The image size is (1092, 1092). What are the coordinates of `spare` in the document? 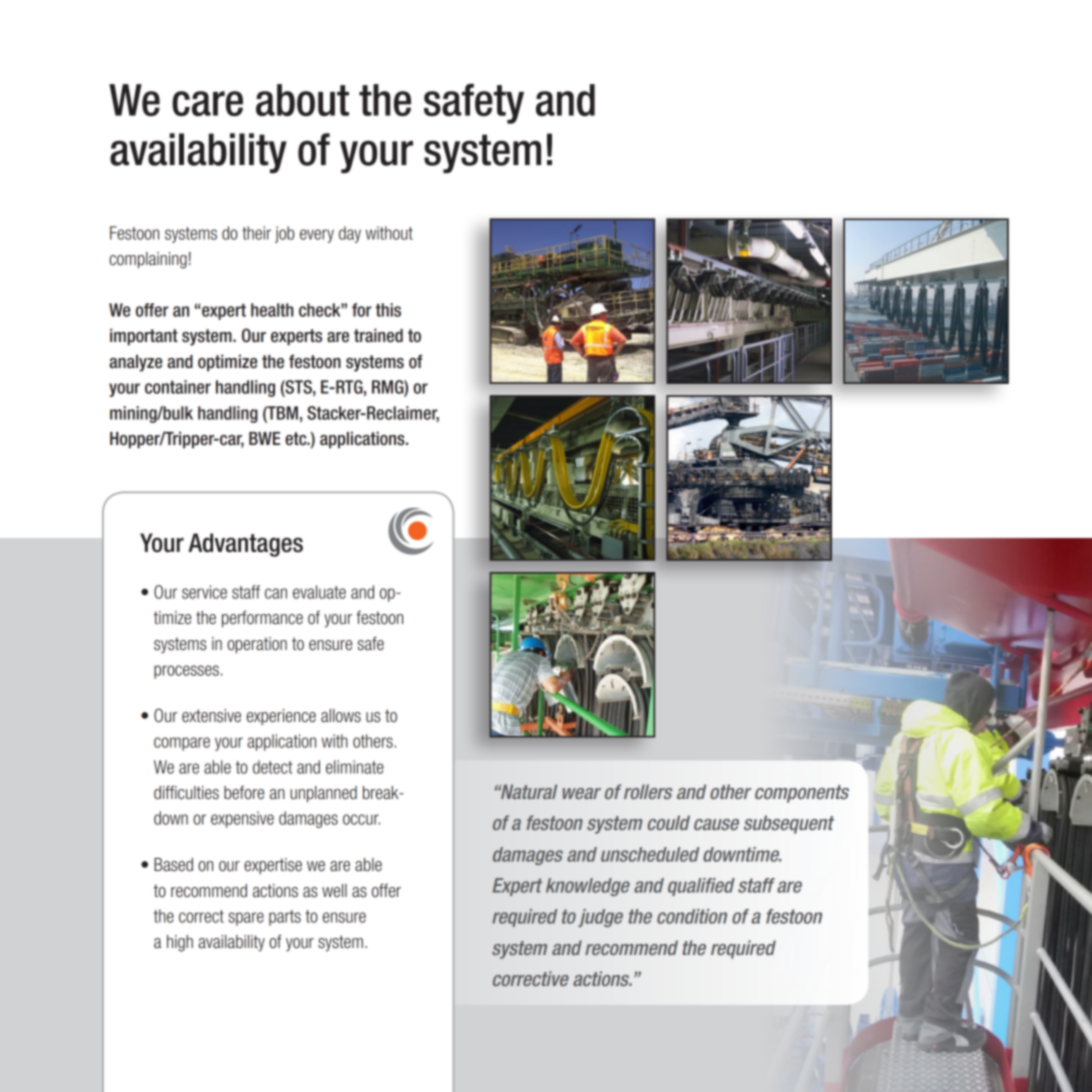 It's located at (246, 919).
